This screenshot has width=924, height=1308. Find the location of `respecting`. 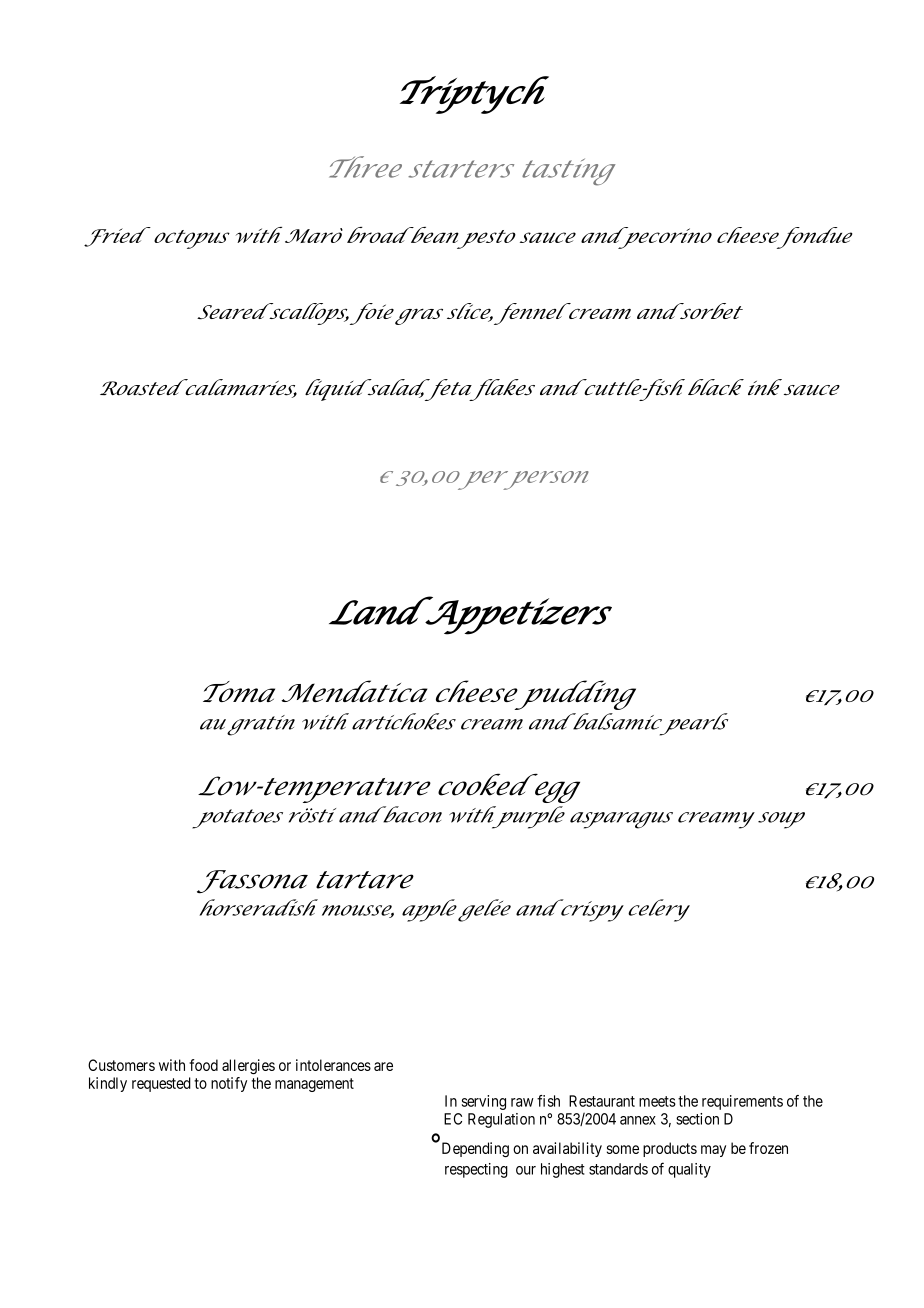

respecting is located at coordinates (476, 1170).
